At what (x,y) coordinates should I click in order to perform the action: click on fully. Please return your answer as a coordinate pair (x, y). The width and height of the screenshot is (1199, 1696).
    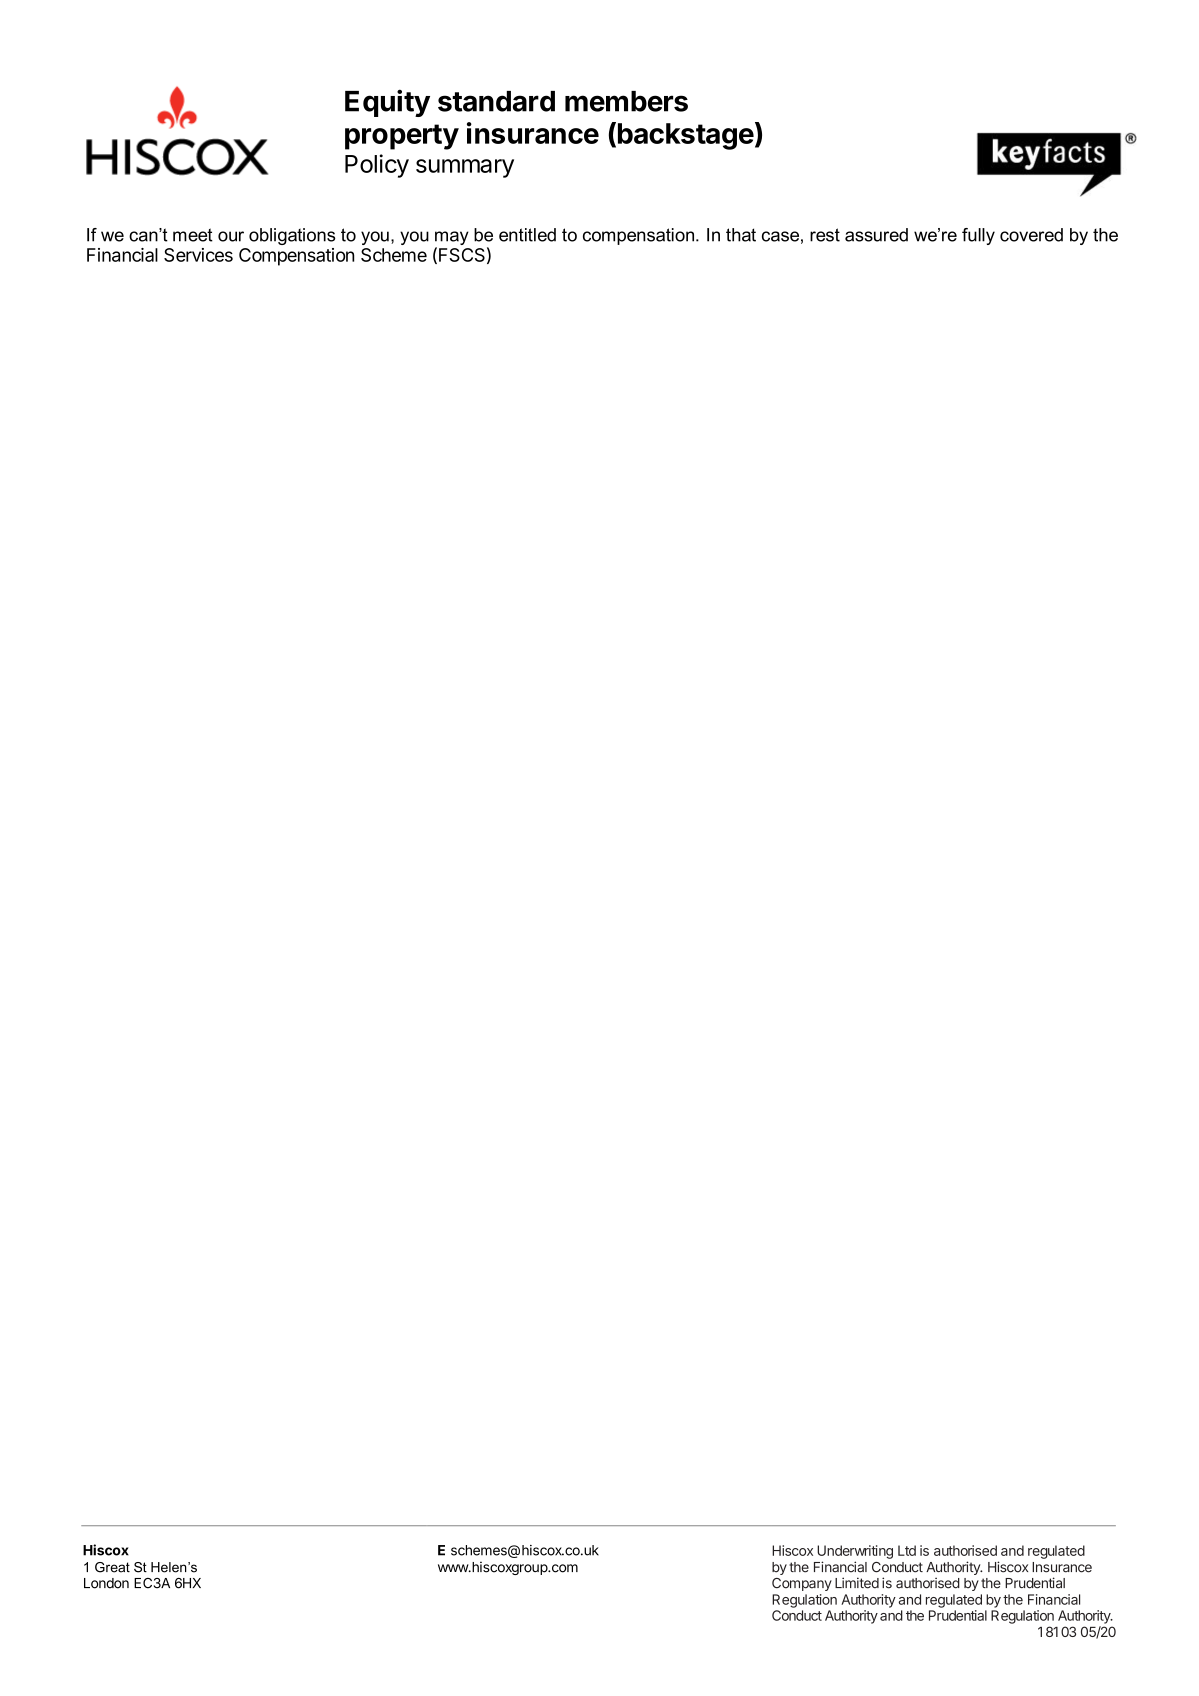
    Looking at the image, I should click on (978, 236).
